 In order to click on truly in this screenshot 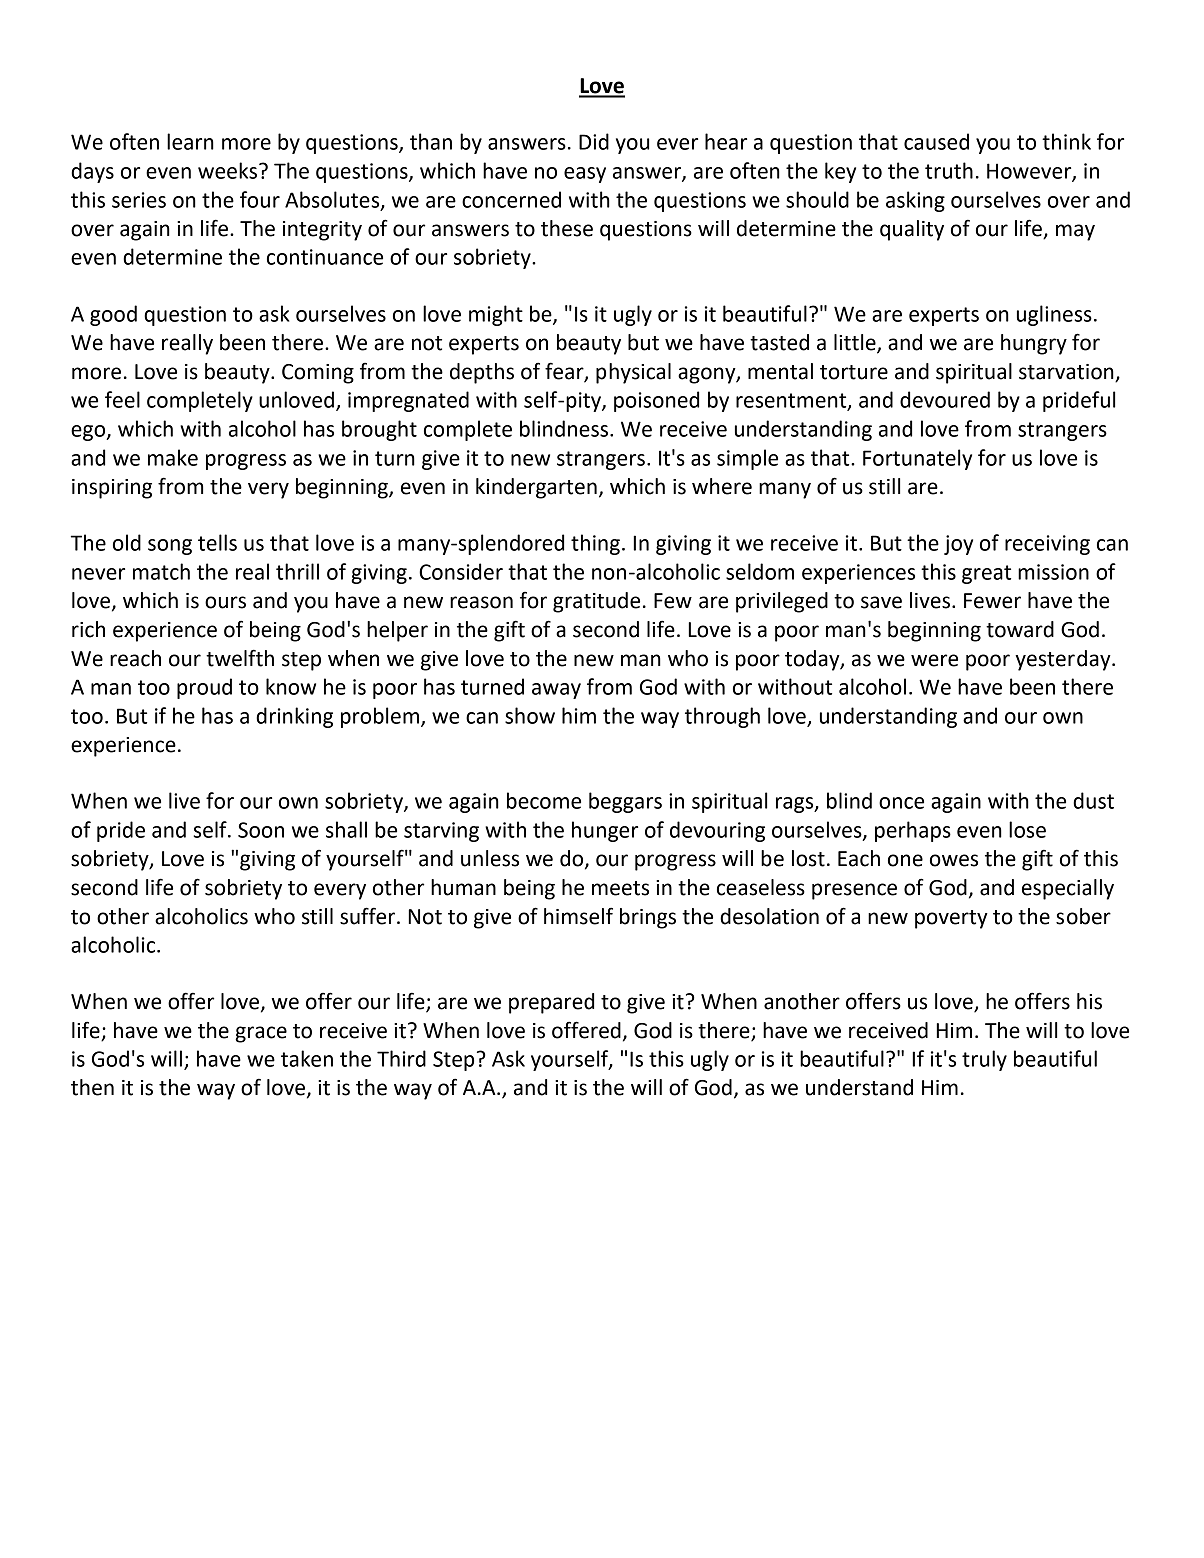, I will do `click(984, 1060)`.
